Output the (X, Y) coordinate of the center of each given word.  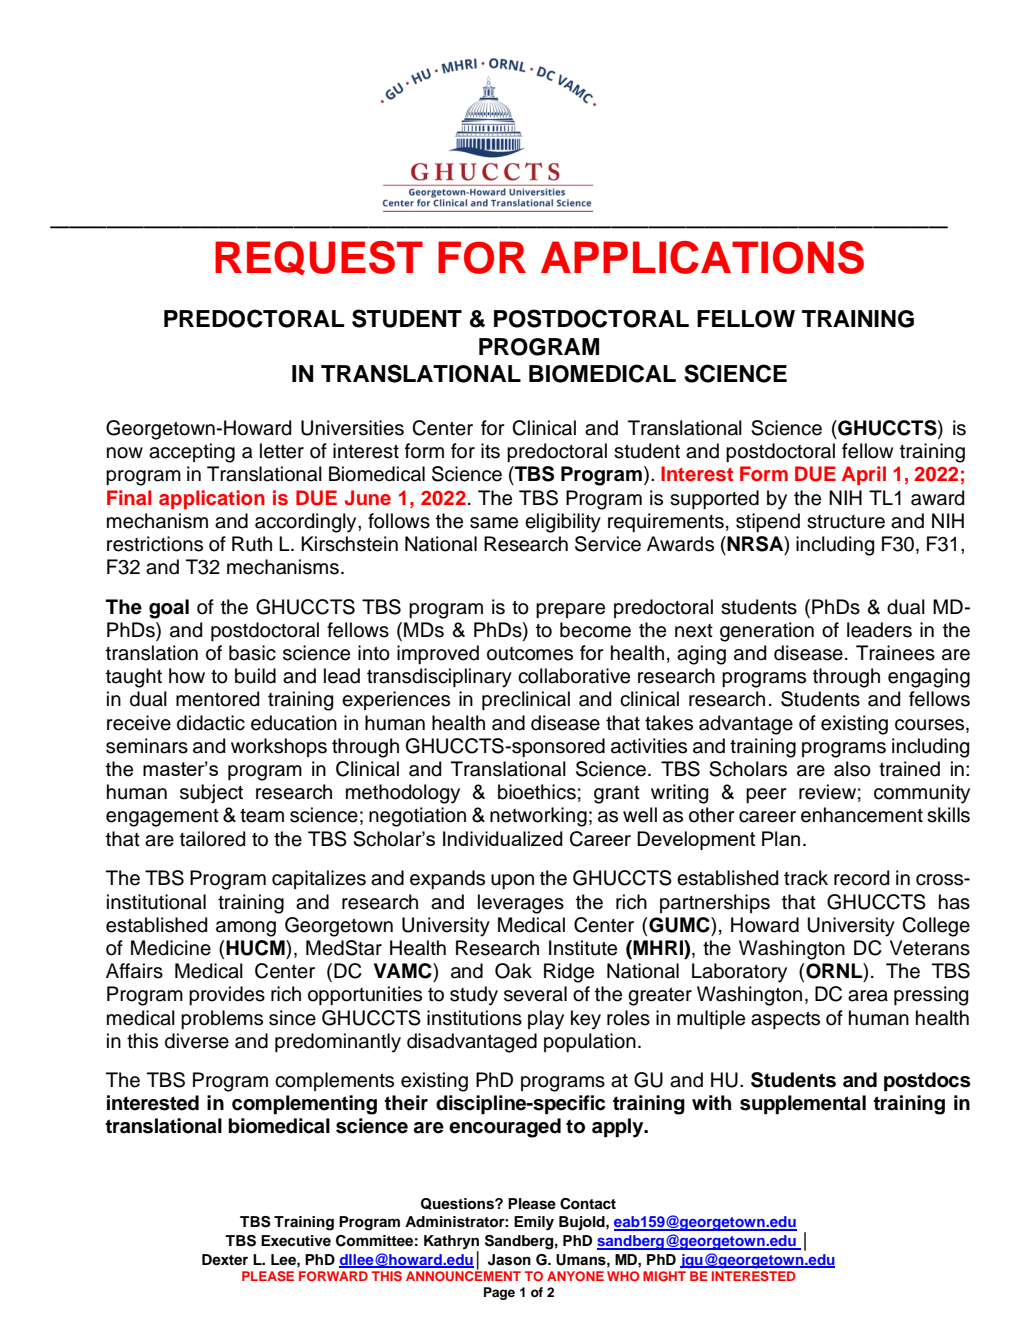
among (246, 929)
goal (169, 609)
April (864, 475)
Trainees (895, 653)
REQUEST (319, 258)
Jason (509, 1260)
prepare (570, 610)
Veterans (930, 948)
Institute (583, 948)
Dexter (225, 1259)
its (490, 451)
